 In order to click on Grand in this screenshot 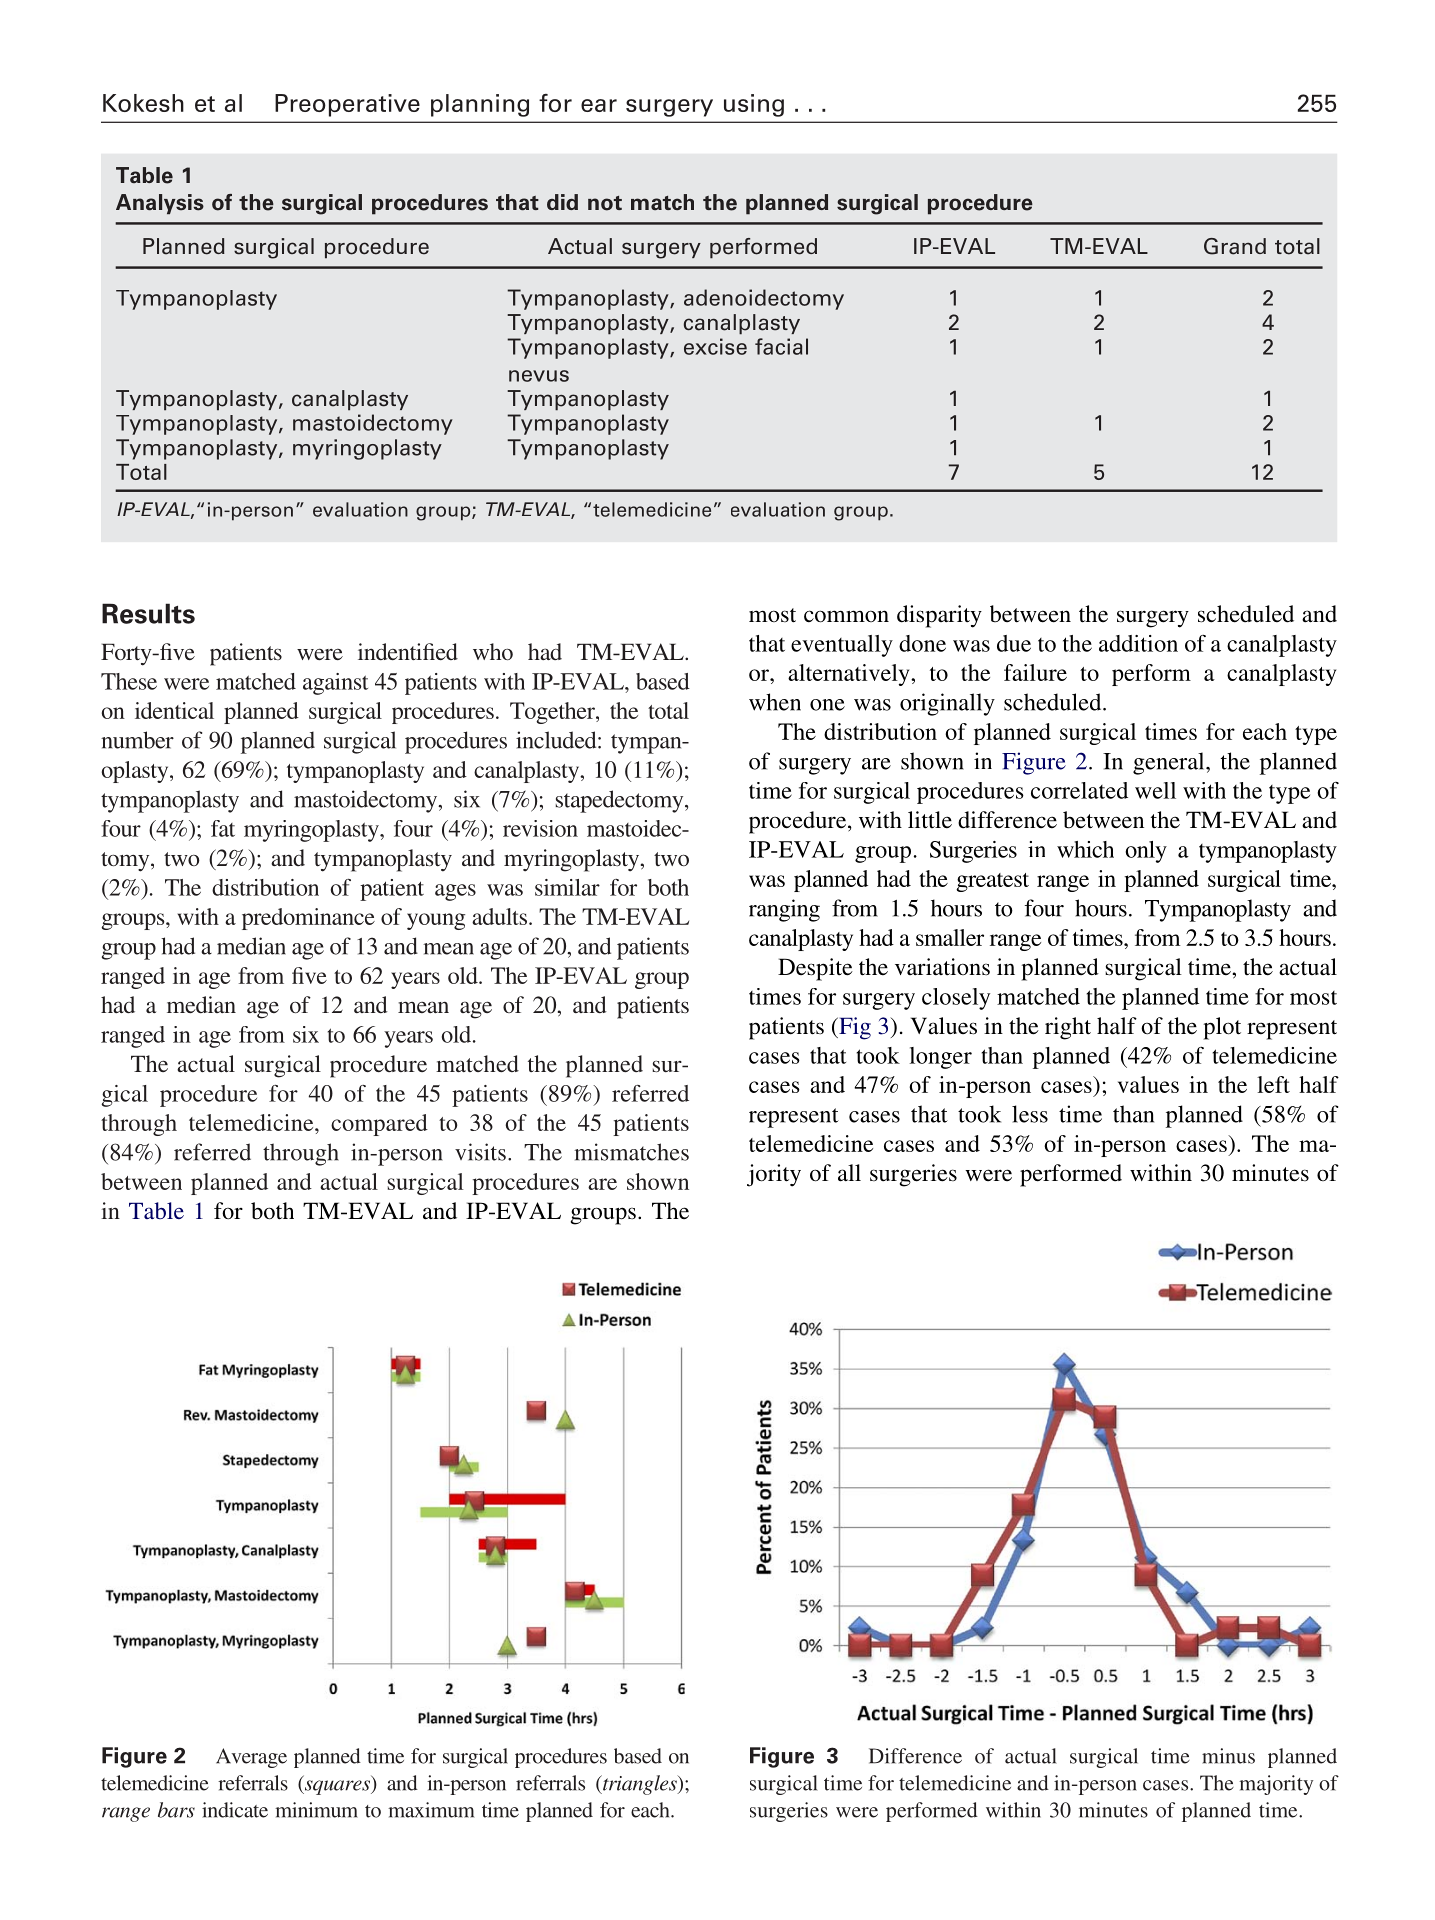, I will do `click(1235, 246)`.
